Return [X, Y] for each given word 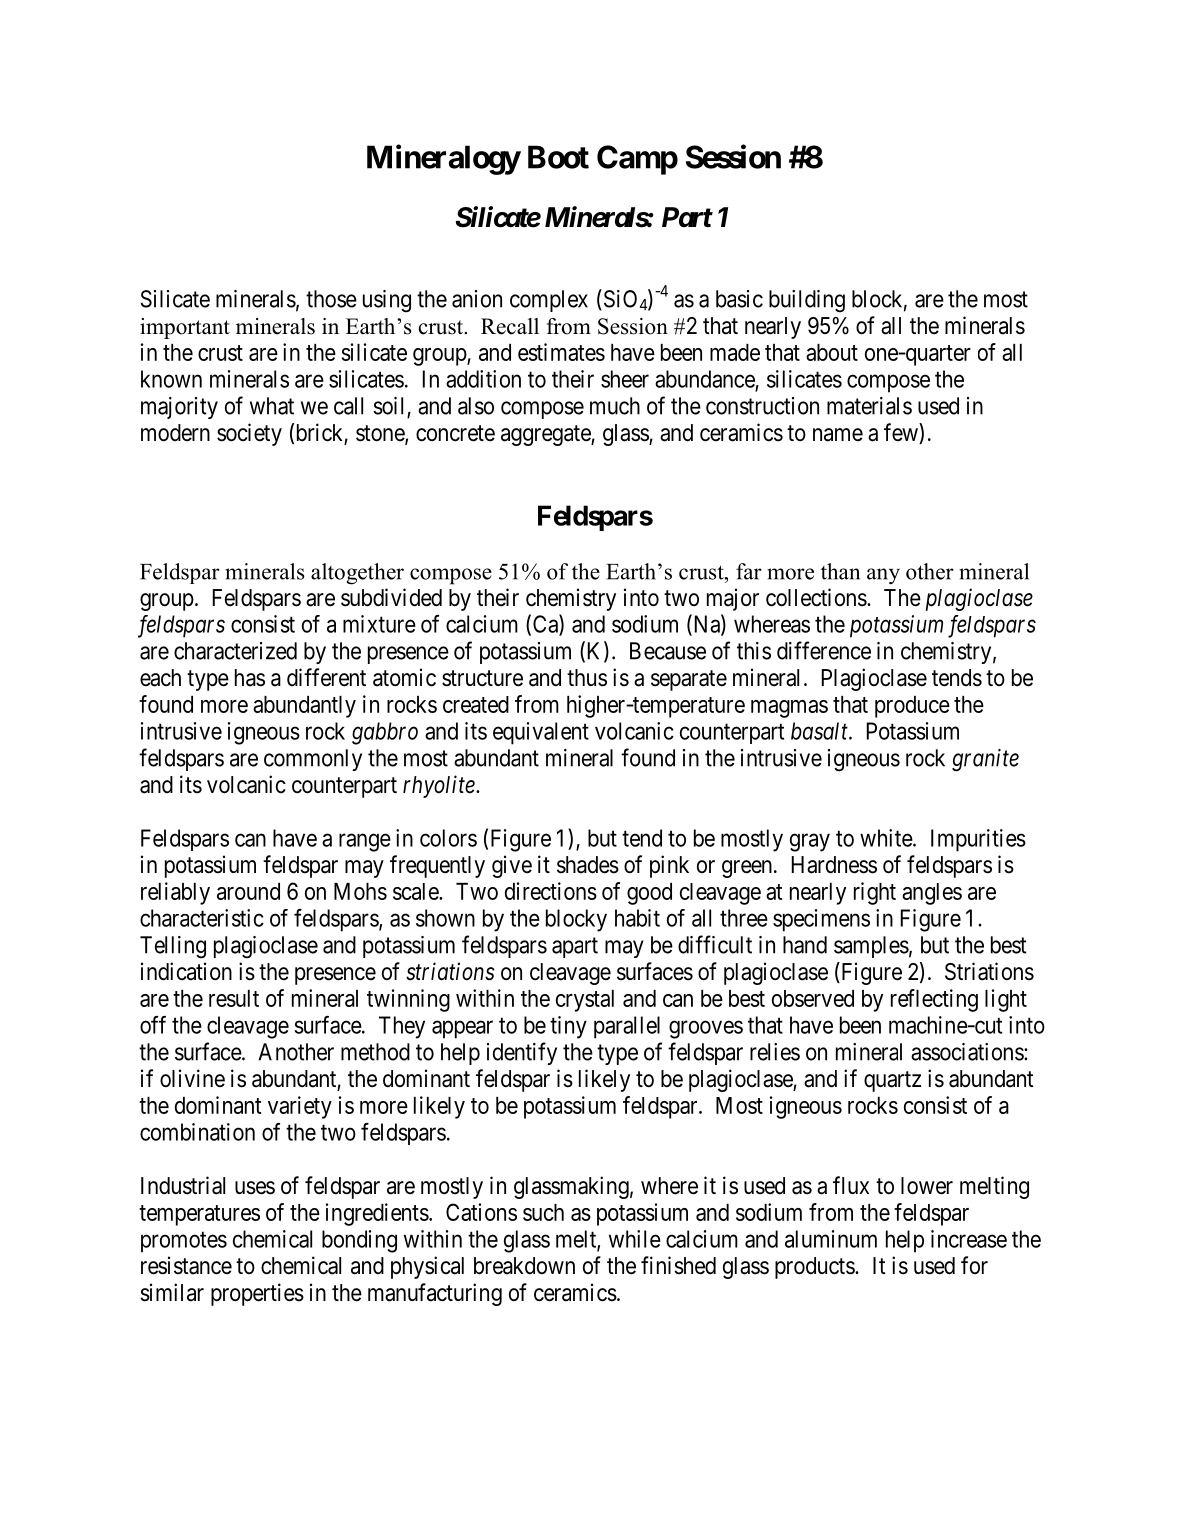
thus [587, 678]
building [807, 301]
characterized [235, 651]
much [615, 406]
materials [869, 406]
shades [588, 865]
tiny [568, 1027]
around [248, 891]
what [272, 406]
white [887, 838]
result [234, 998]
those [331, 299]
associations [968, 1052]
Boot [558, 157]
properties [257, 1294]
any [883, 576]
